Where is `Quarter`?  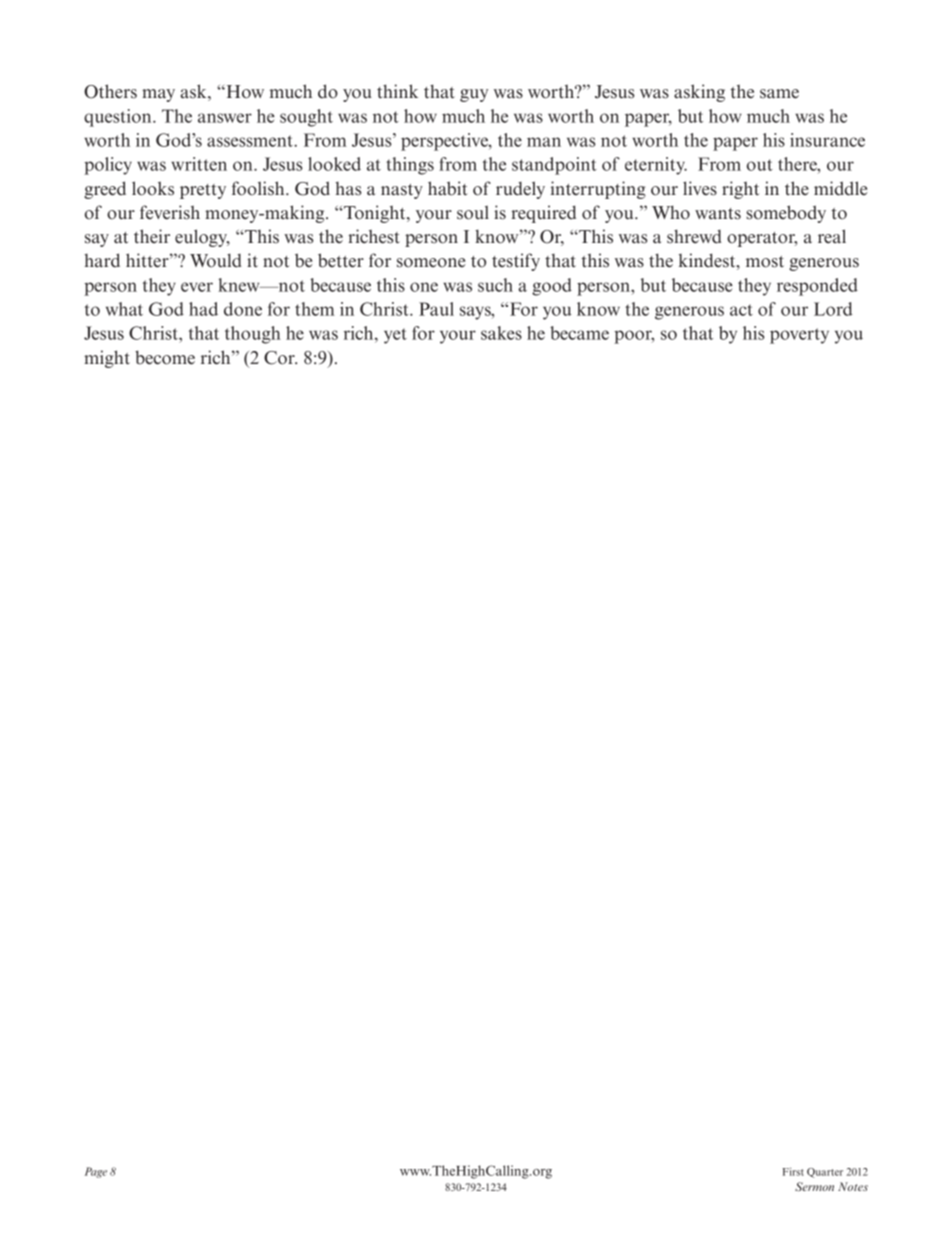
Quarter is located at coordinates (825, 1173).
